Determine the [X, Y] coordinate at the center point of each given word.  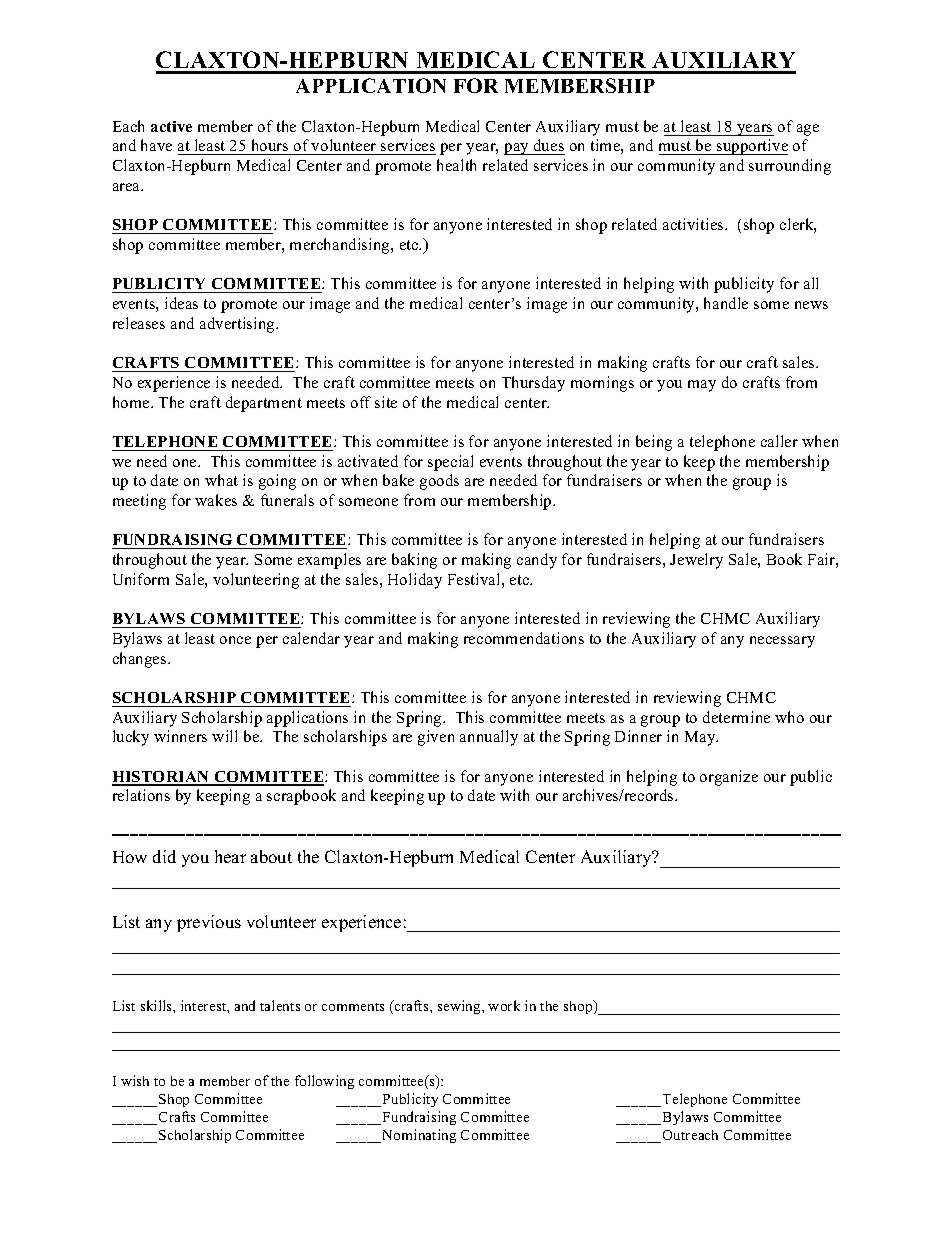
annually [489, 738]
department [264, 404]
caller [779, 441]
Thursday [533, 384]
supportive [751, 147]
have [156, 145]
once [235, 640]
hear [230, 856]
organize [729, 778]
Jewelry [696, 561]
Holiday [415, 581]
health [456, 165]
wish [135, 1080]
